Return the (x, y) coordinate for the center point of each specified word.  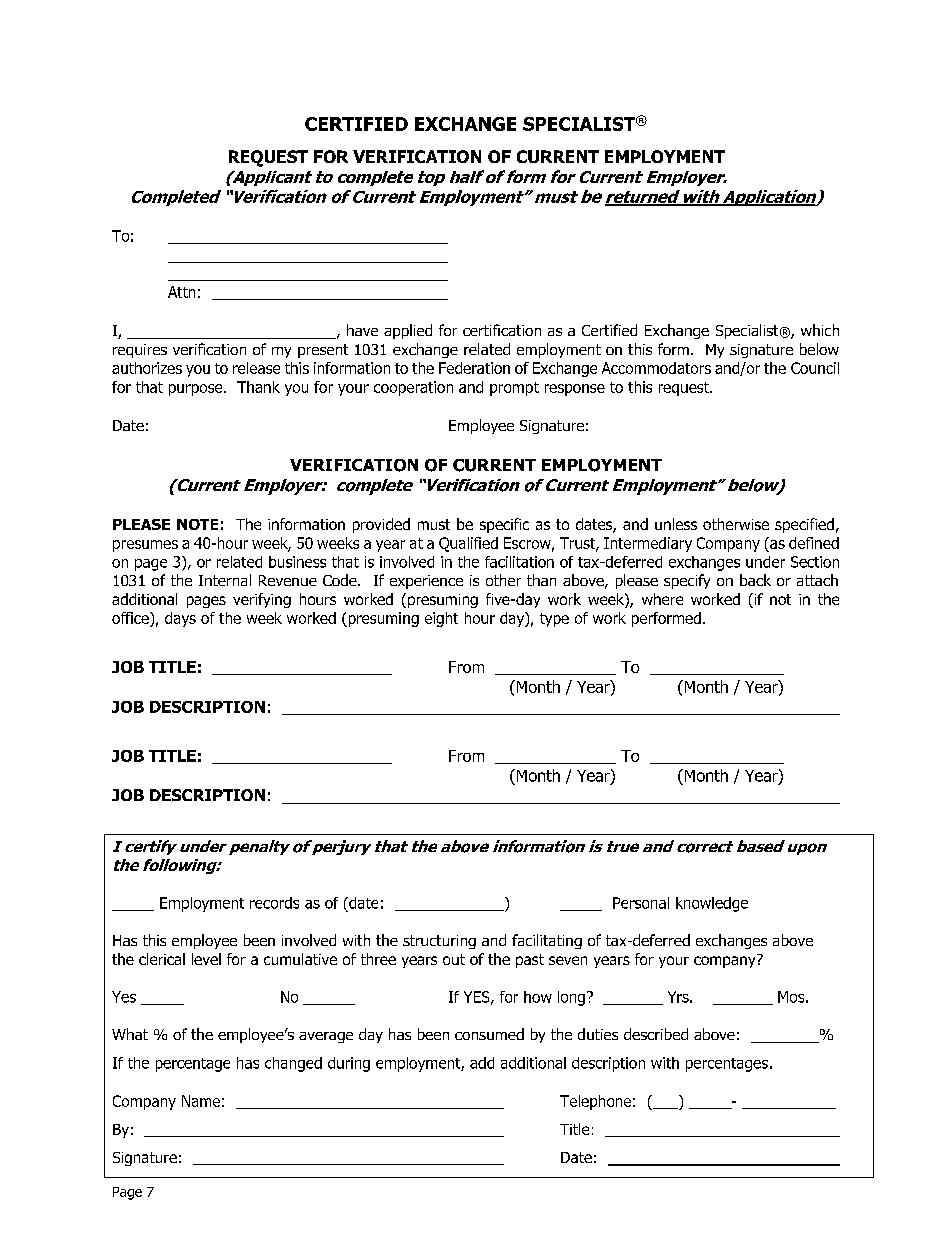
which (820, 330)
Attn (181, 292)
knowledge (712, 904)
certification (502, 330)
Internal (225, 580)
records (274, 903)
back (755, 580)
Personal (641, 903)
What (130, 1034)
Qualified (468, 544)
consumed (489, 1034)
